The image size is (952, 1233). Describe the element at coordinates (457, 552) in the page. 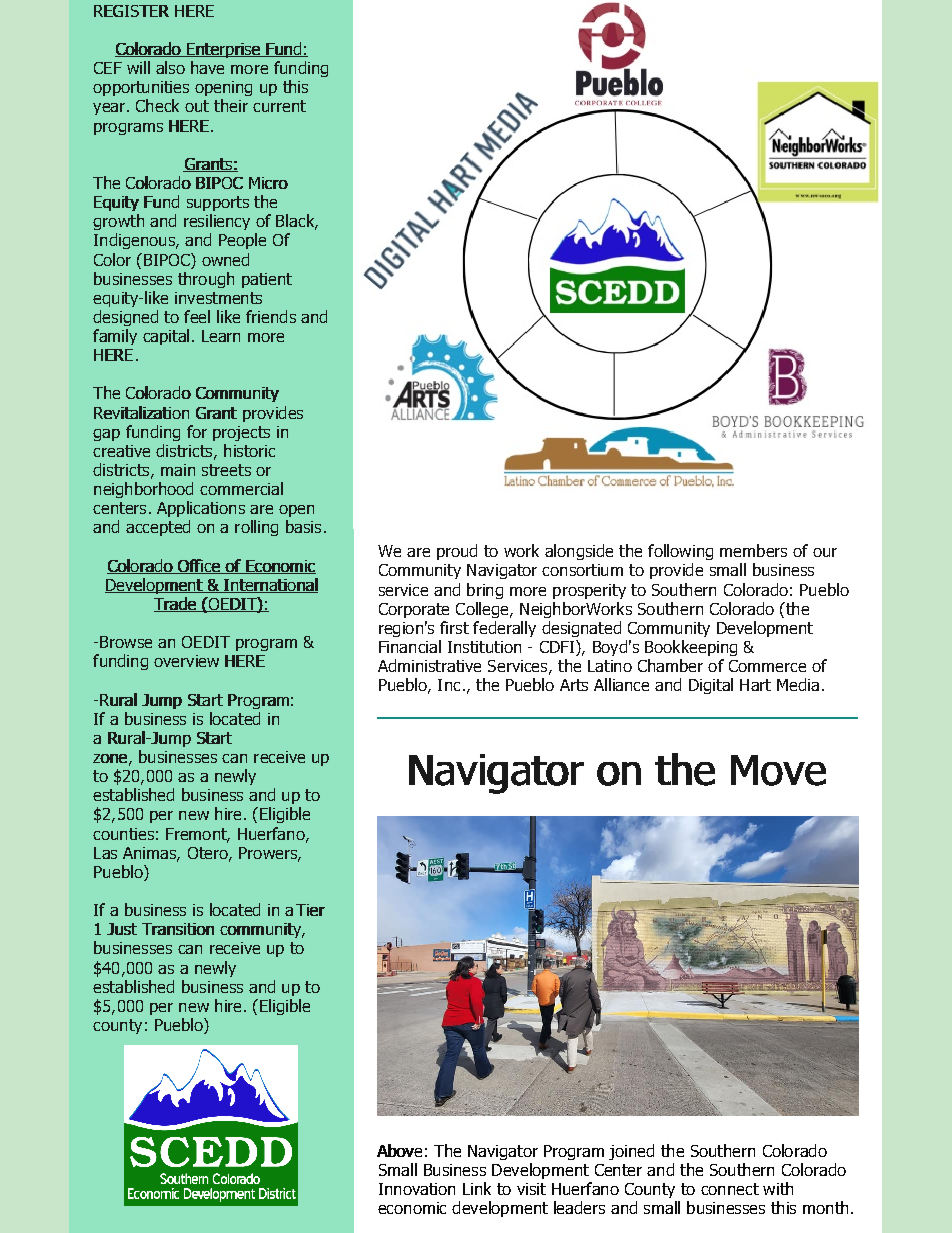

I see `proud` at that location.
